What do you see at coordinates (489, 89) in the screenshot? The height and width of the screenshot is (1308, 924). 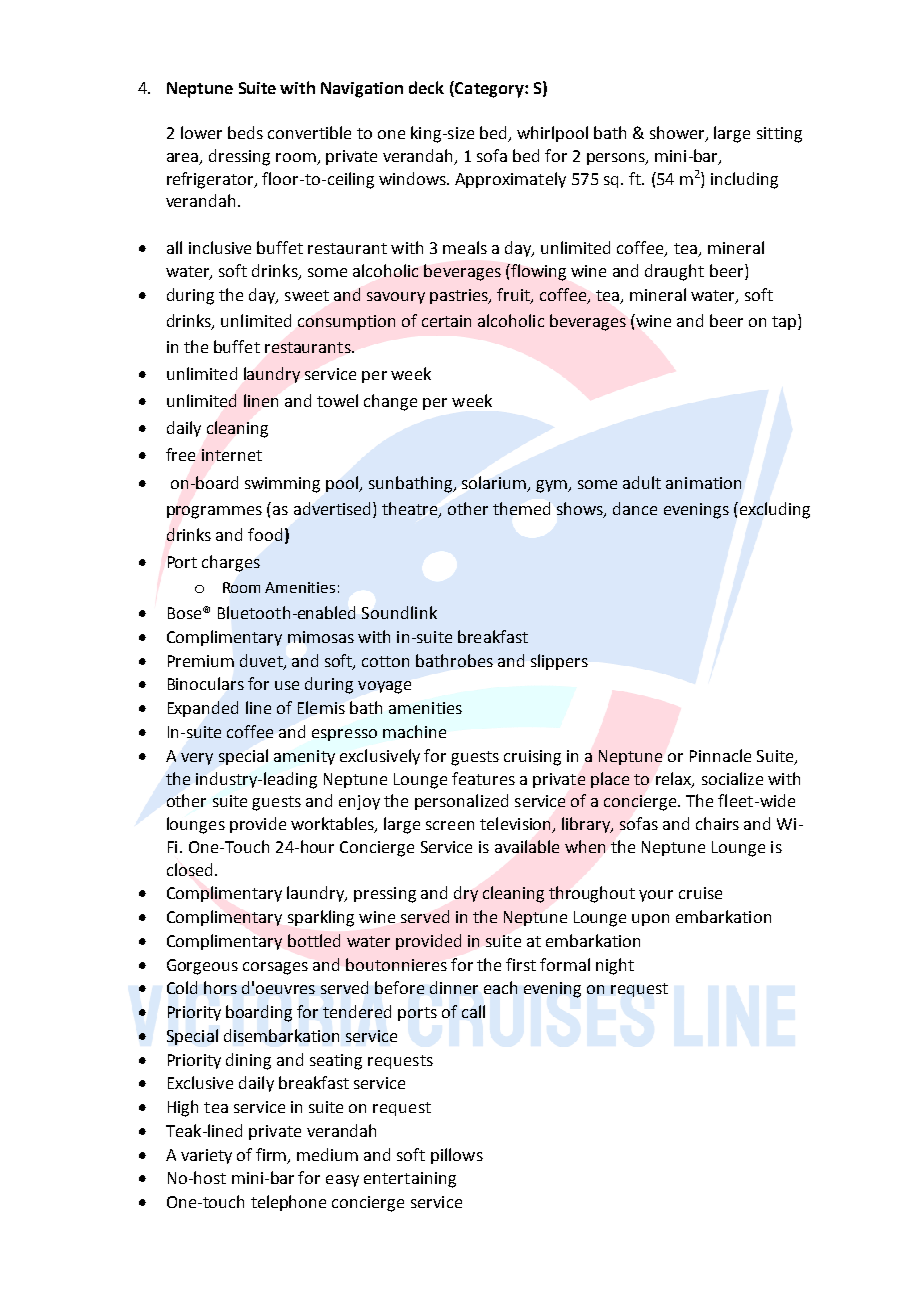 I see `Category` at bounding box center [489, 89].
